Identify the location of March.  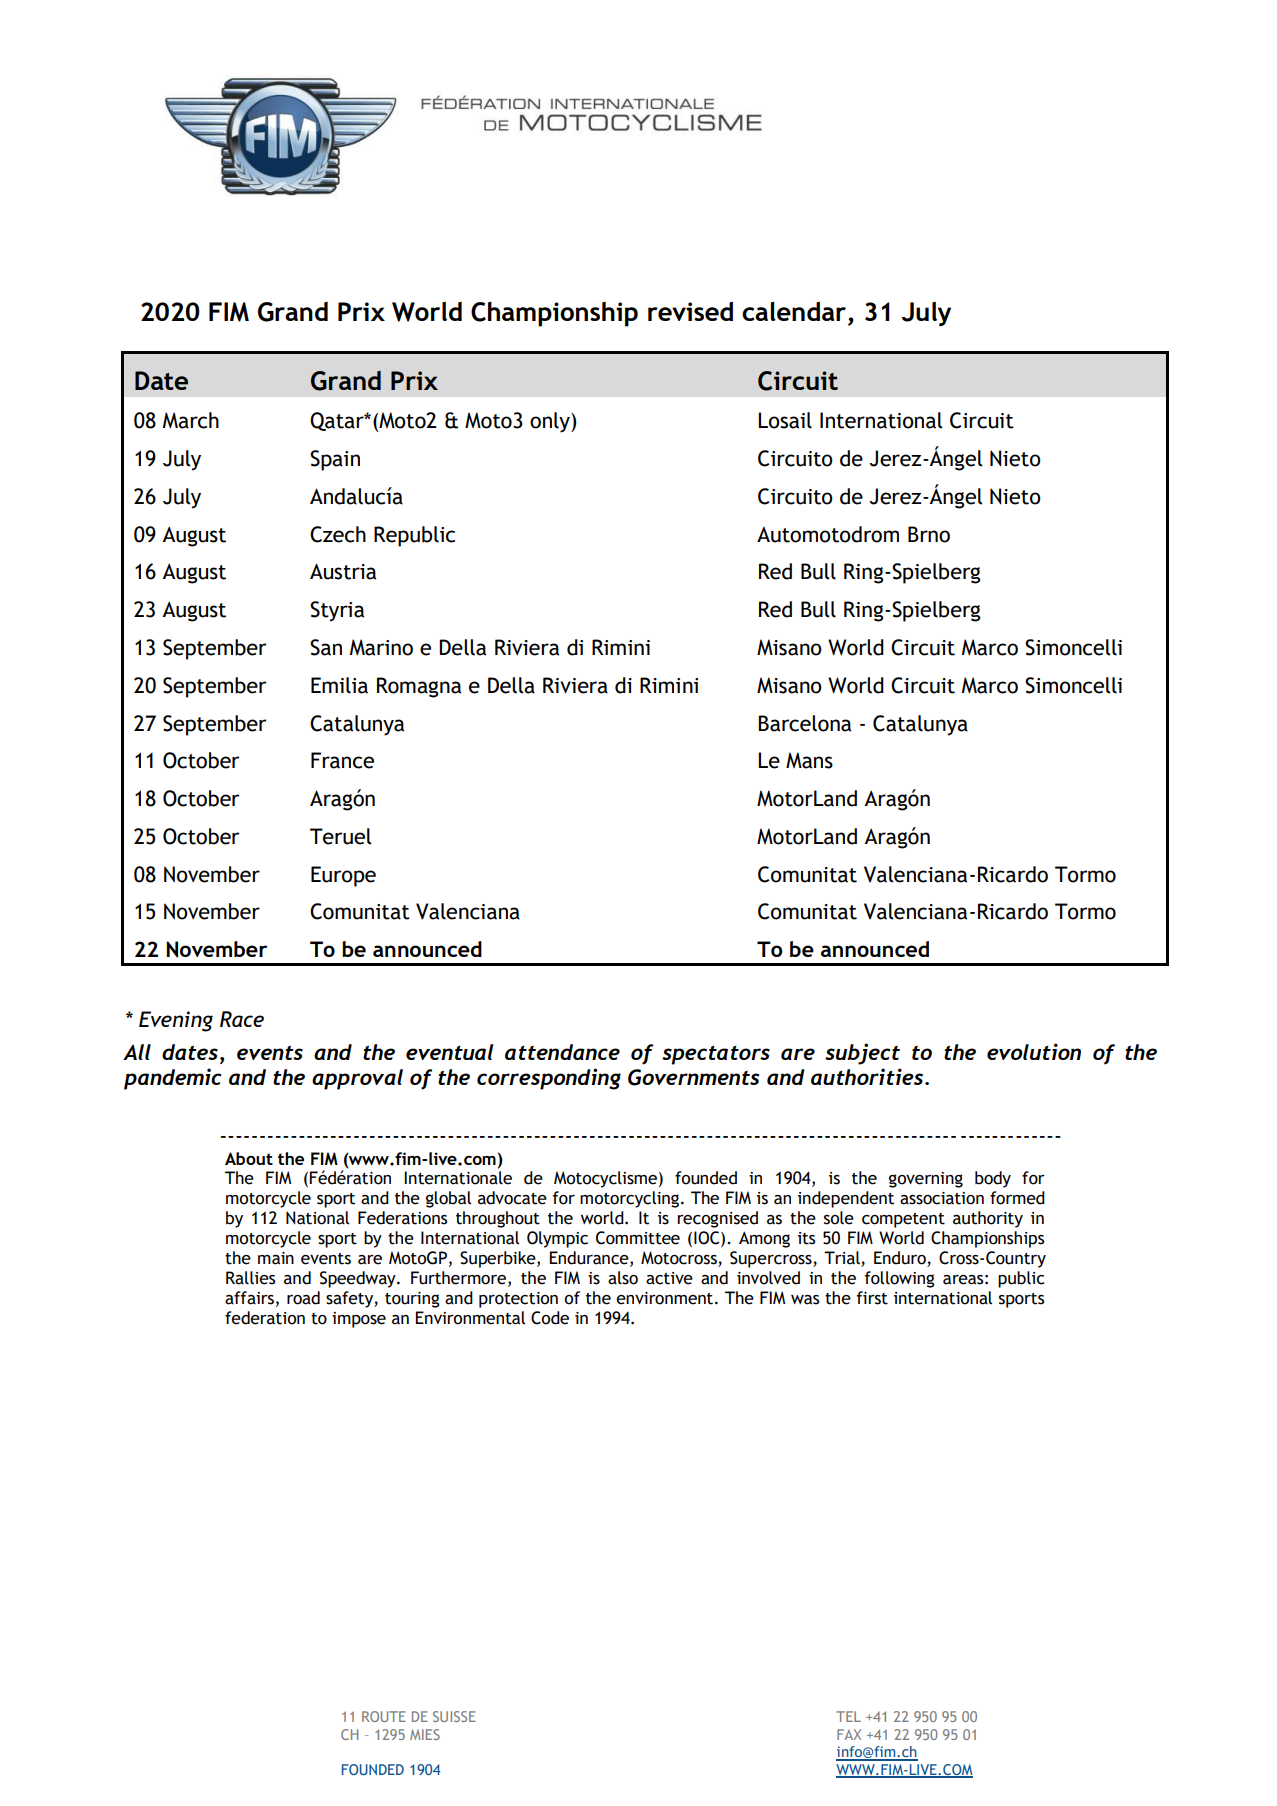
(191, 420).
